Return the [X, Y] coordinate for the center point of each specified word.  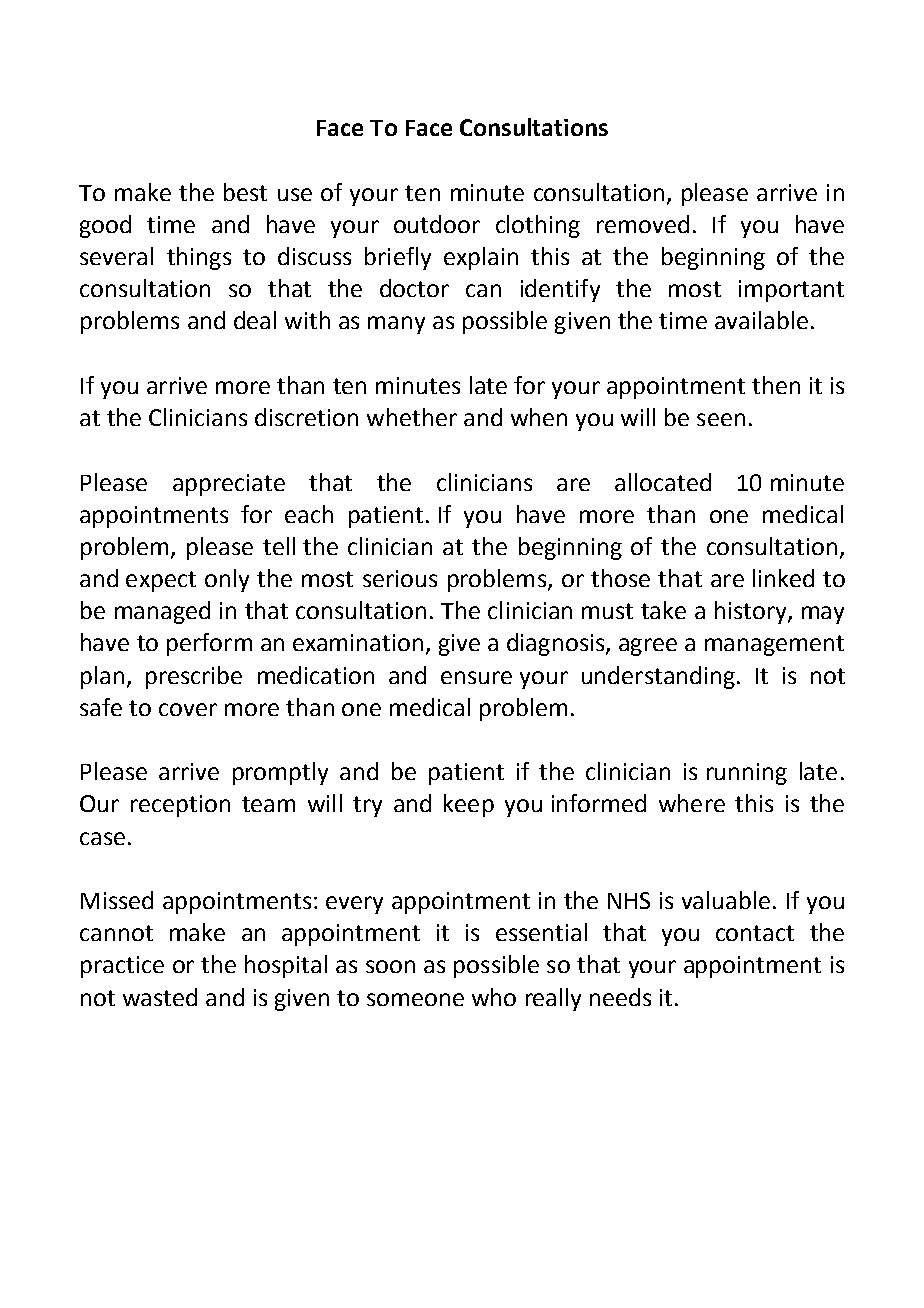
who [494, 997]
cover [188, 709]
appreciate [229, 485]
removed [643, 224]
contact [755, 933]
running [747, 774]
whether [412, 417]
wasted [160, 997]
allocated [663, 482]
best [245, 192]
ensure [476, 677]
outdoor [437, 224]
